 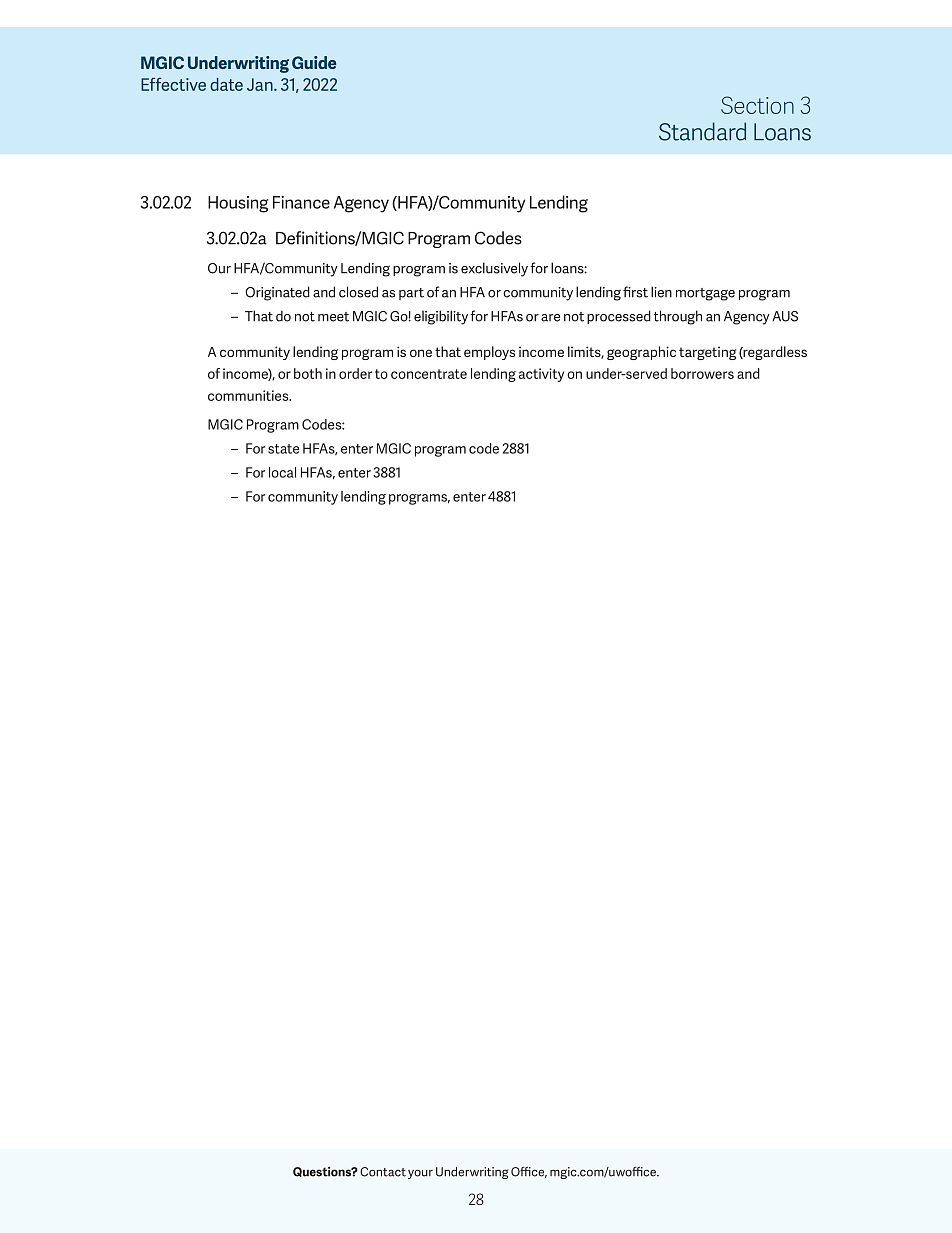 What do you see at coordinates (282, 472) in the screenshot?
I see `local` at bounding box center [282, 472].
